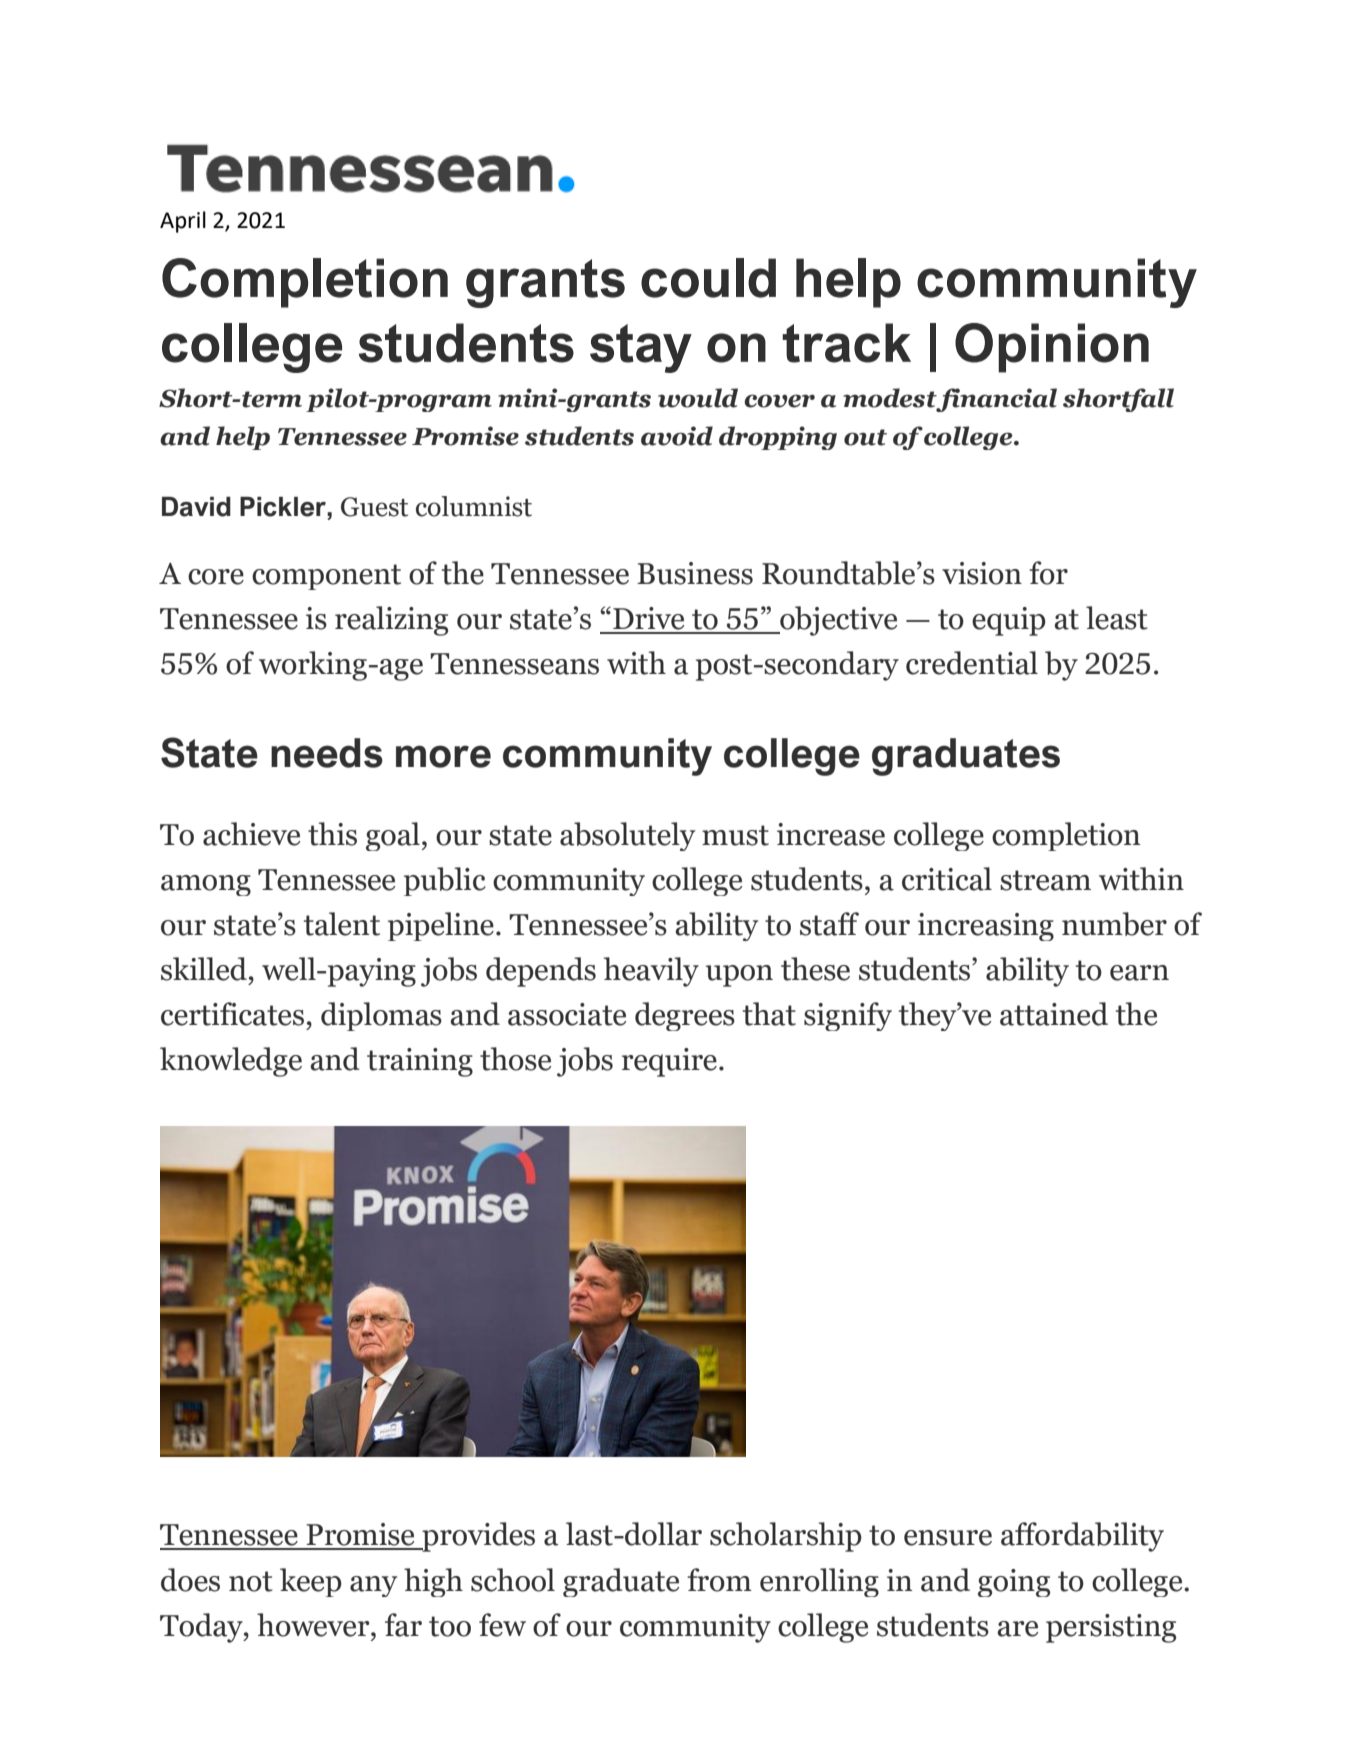  What do you see at coordinates (948, 1538) in the document?
I see `ensure` at bounding box center [948, 1538].
